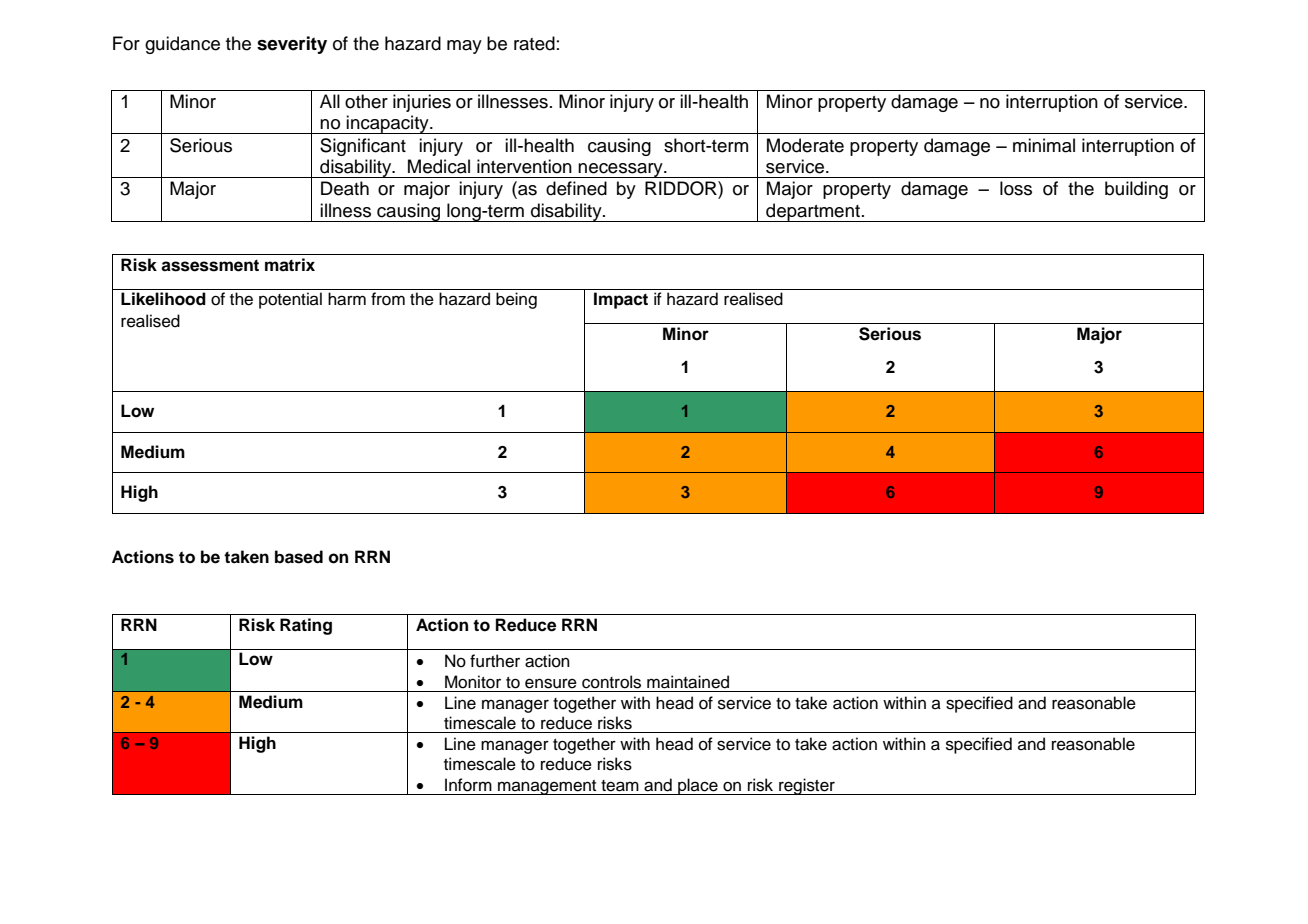 This document has width=1308, height=924. Describe the element at coordinates (299, 557) in the document. I see `based` at that location.
